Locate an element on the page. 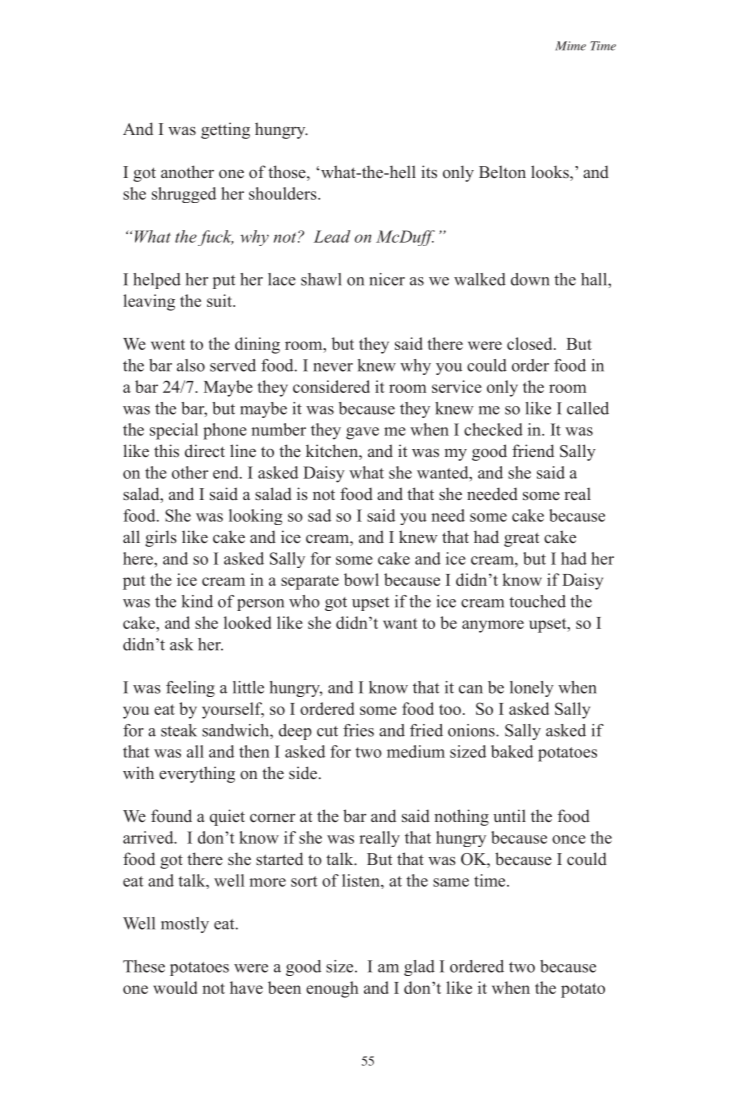  Lead is located at coordinates (332, 236).
